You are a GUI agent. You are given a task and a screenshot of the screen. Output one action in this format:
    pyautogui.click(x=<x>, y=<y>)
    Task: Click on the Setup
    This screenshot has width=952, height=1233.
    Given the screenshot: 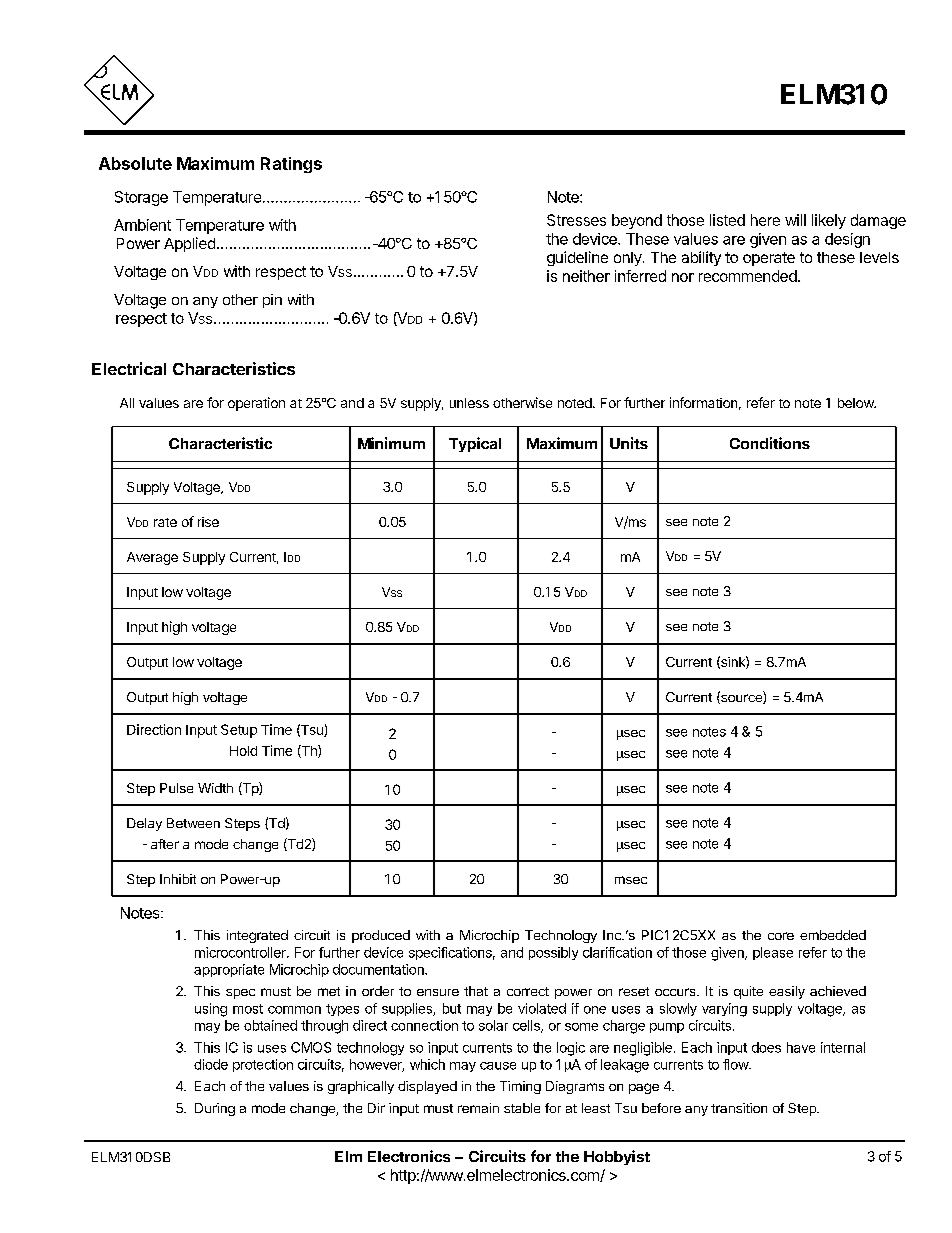 What is the action you would take?
    pyautogui.click(x=239, y=731)
